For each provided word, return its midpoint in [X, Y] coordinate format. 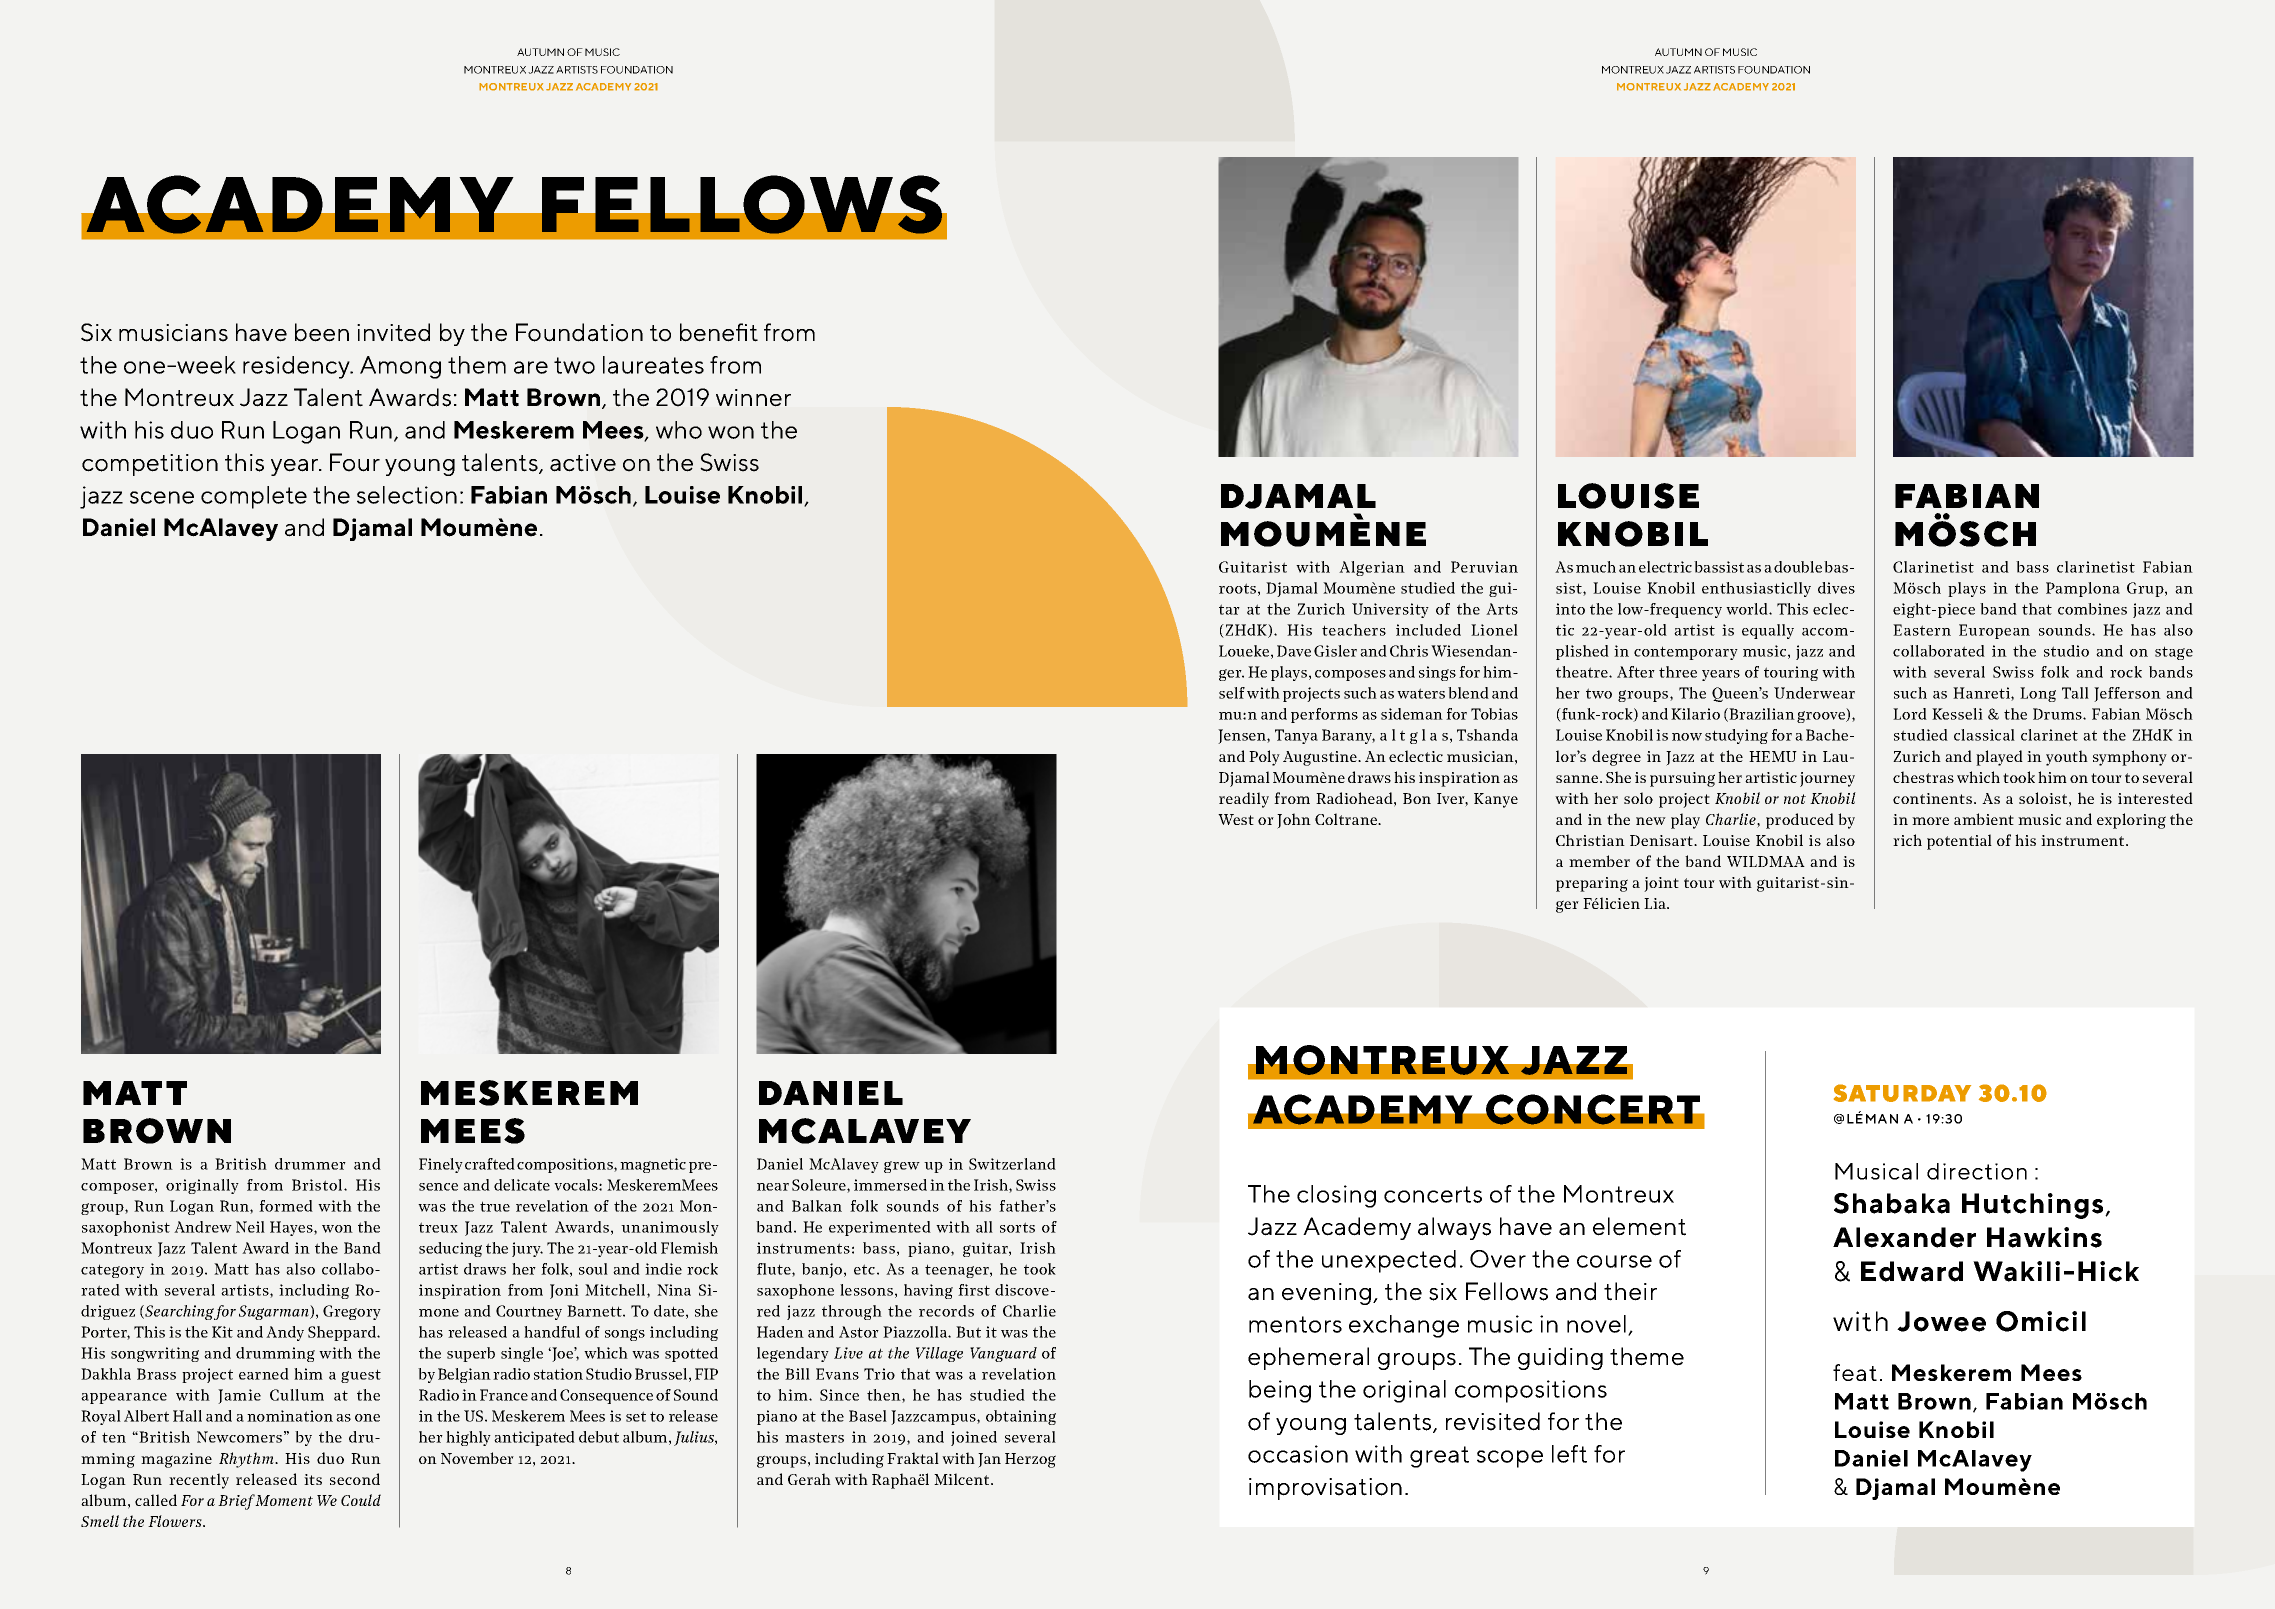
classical [1984, 735]
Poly [1264, 758]
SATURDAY [1902, 1093]
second [355, 1479]
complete [254, 497]
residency [298, 367]
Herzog [1030, 1460]
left [1569, 1454]
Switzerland [1012, 1164]
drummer [310, 1164]
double [1799, 567]
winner [753, 398]
